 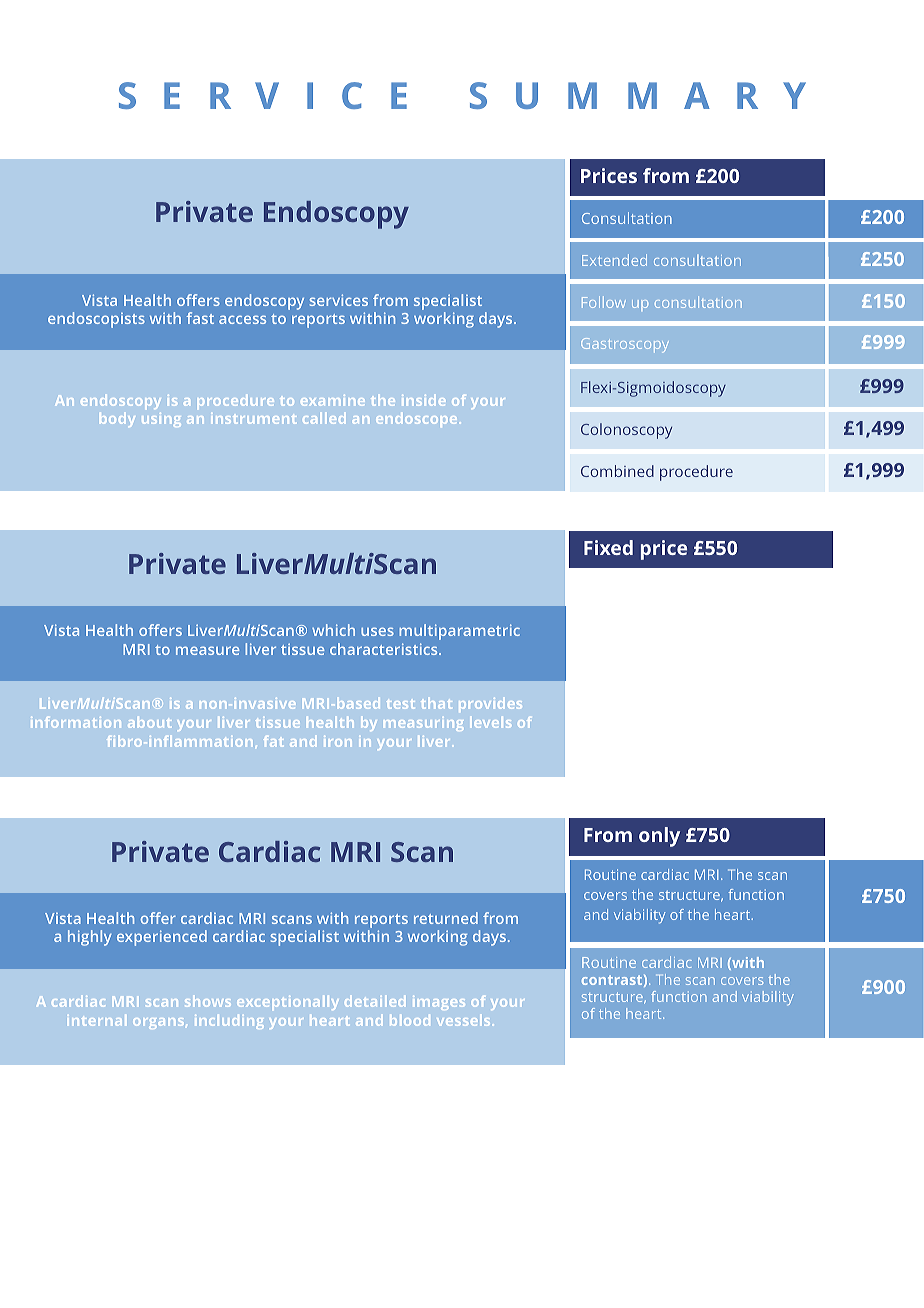 I want to click on measure, so click(x=207, y=650).
